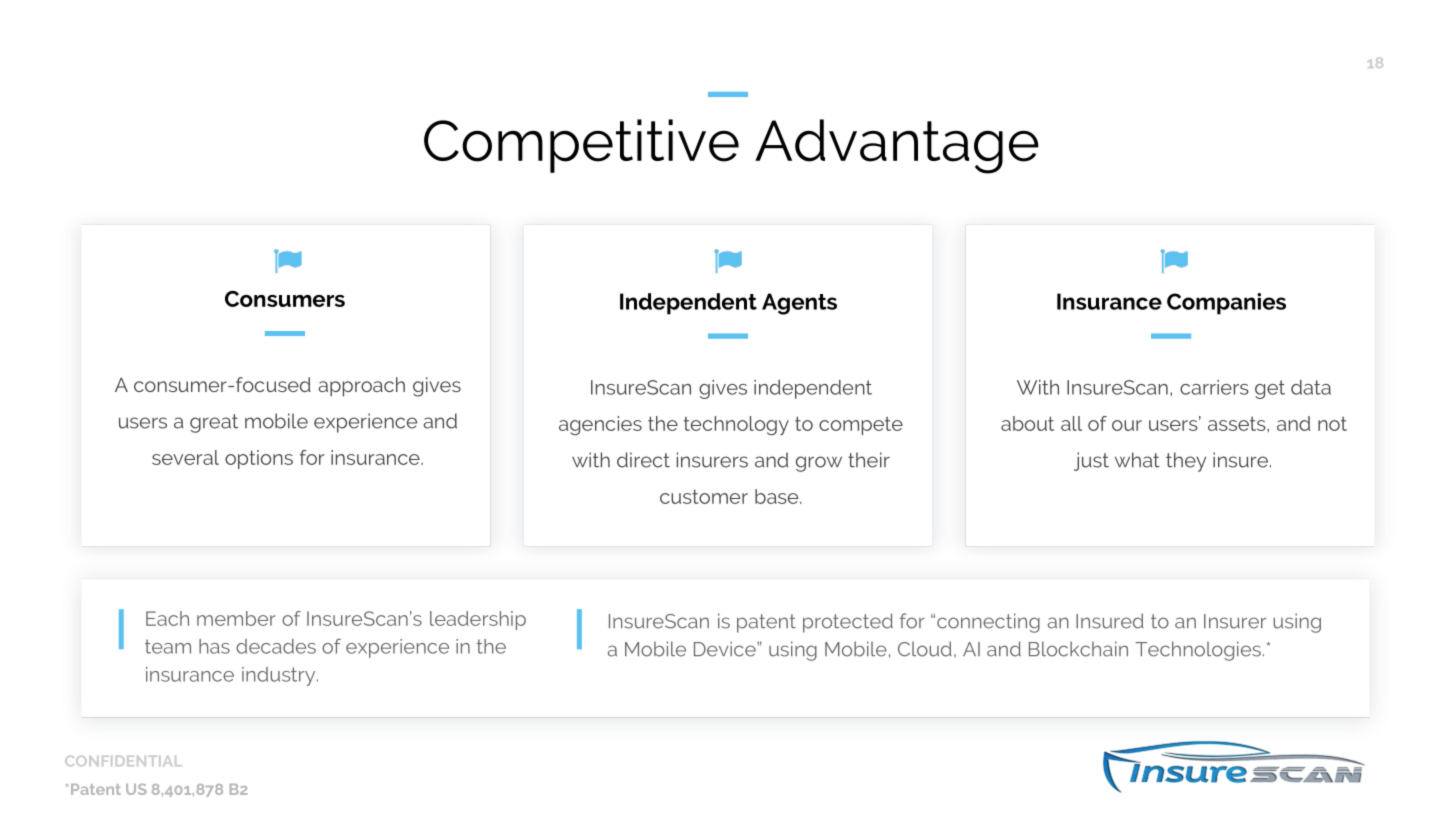 The image size is (1456, 819). I want to click on Device, so click(726, 649).
